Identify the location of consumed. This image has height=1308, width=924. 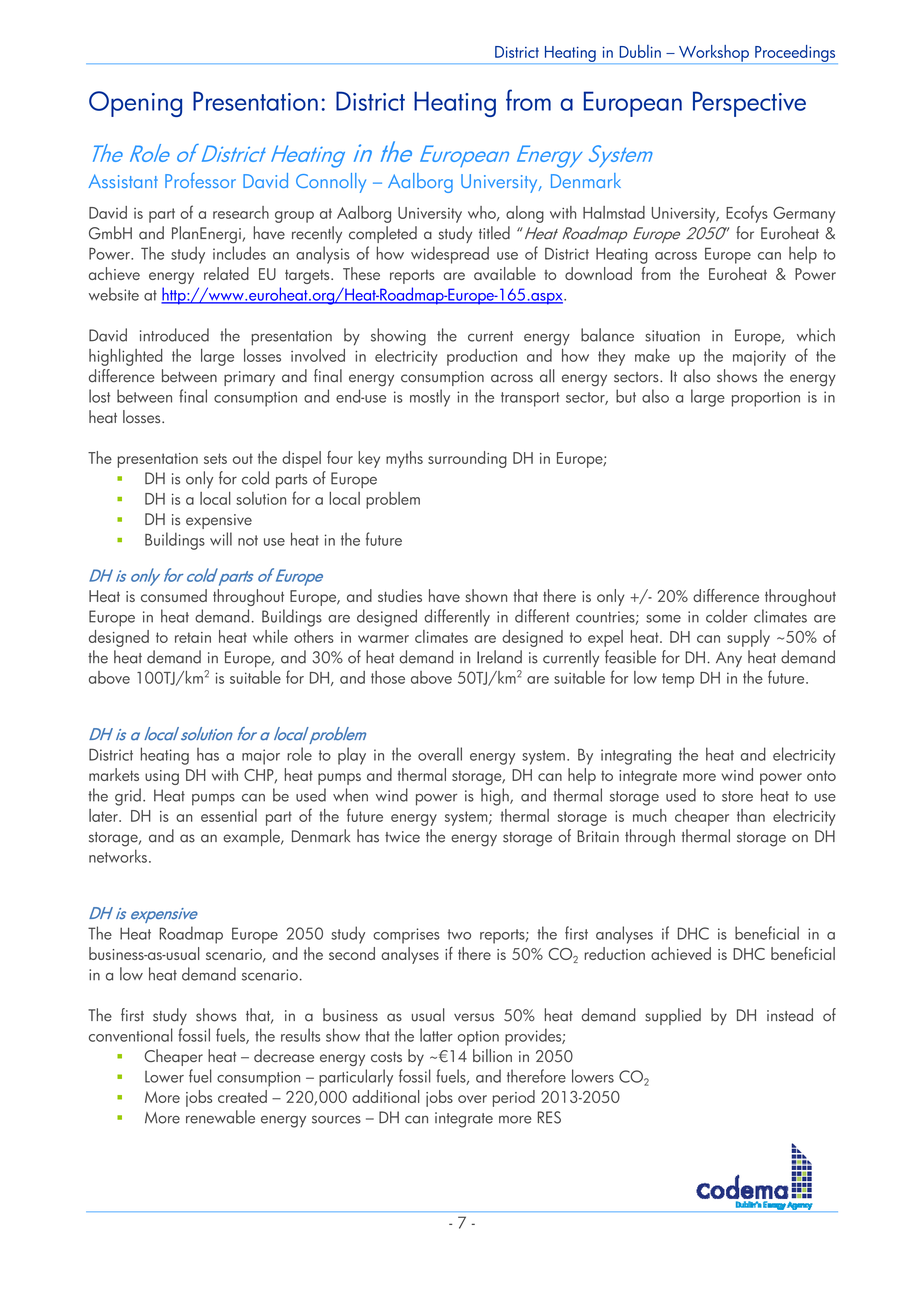
(174, 595).
